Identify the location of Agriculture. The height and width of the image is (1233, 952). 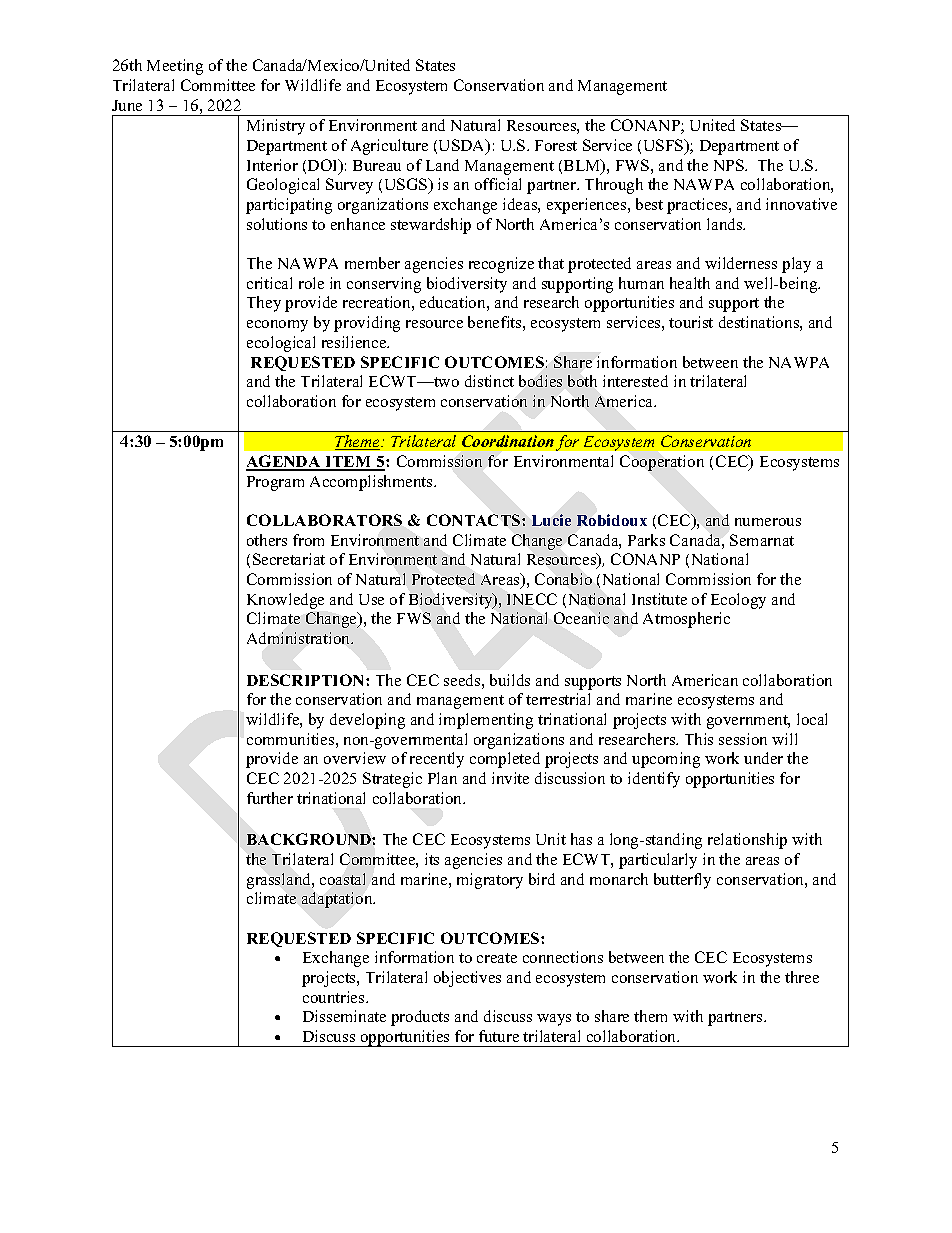
(389, 147).
